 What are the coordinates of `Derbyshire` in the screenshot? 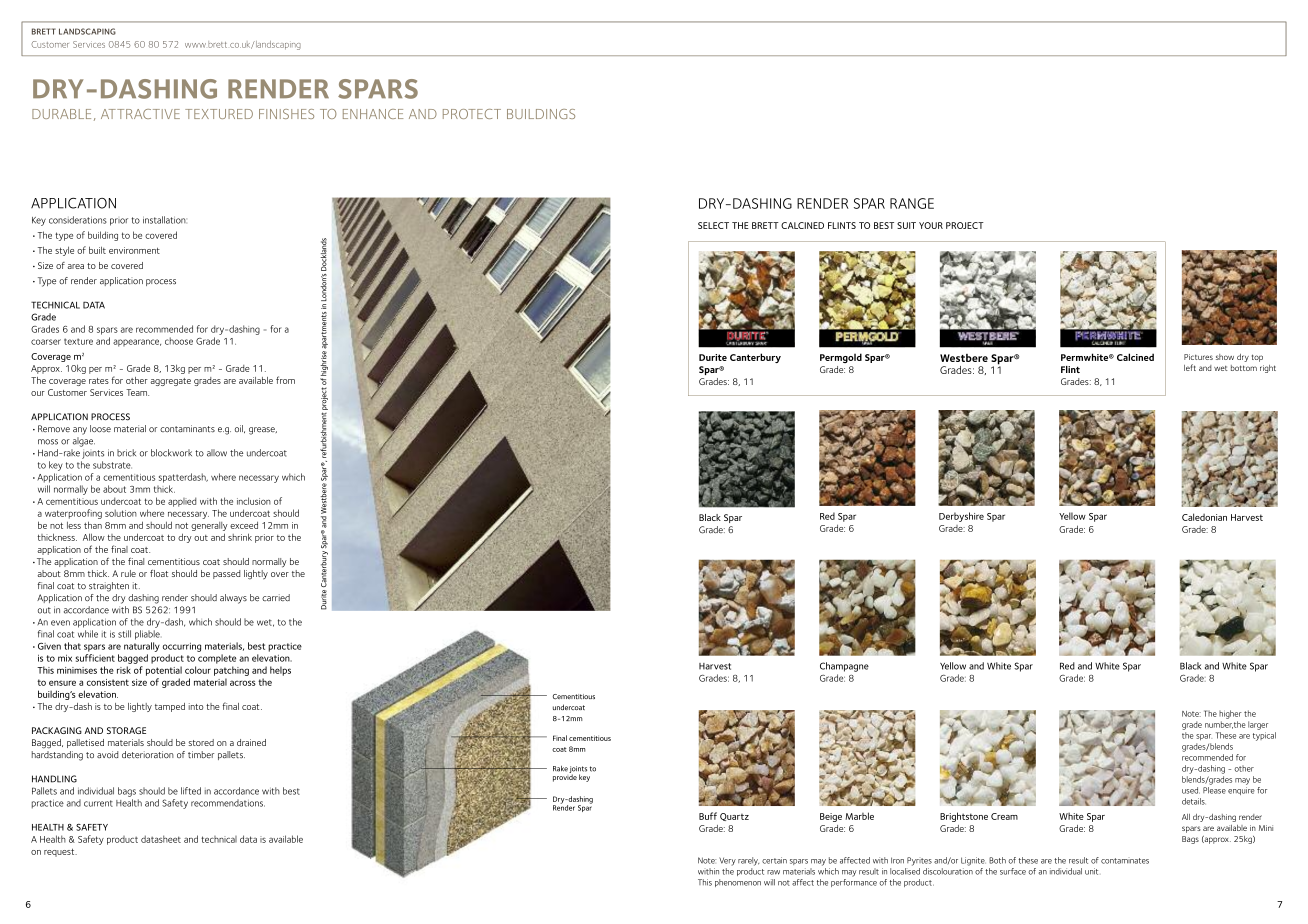 It's located at (961, 517).
